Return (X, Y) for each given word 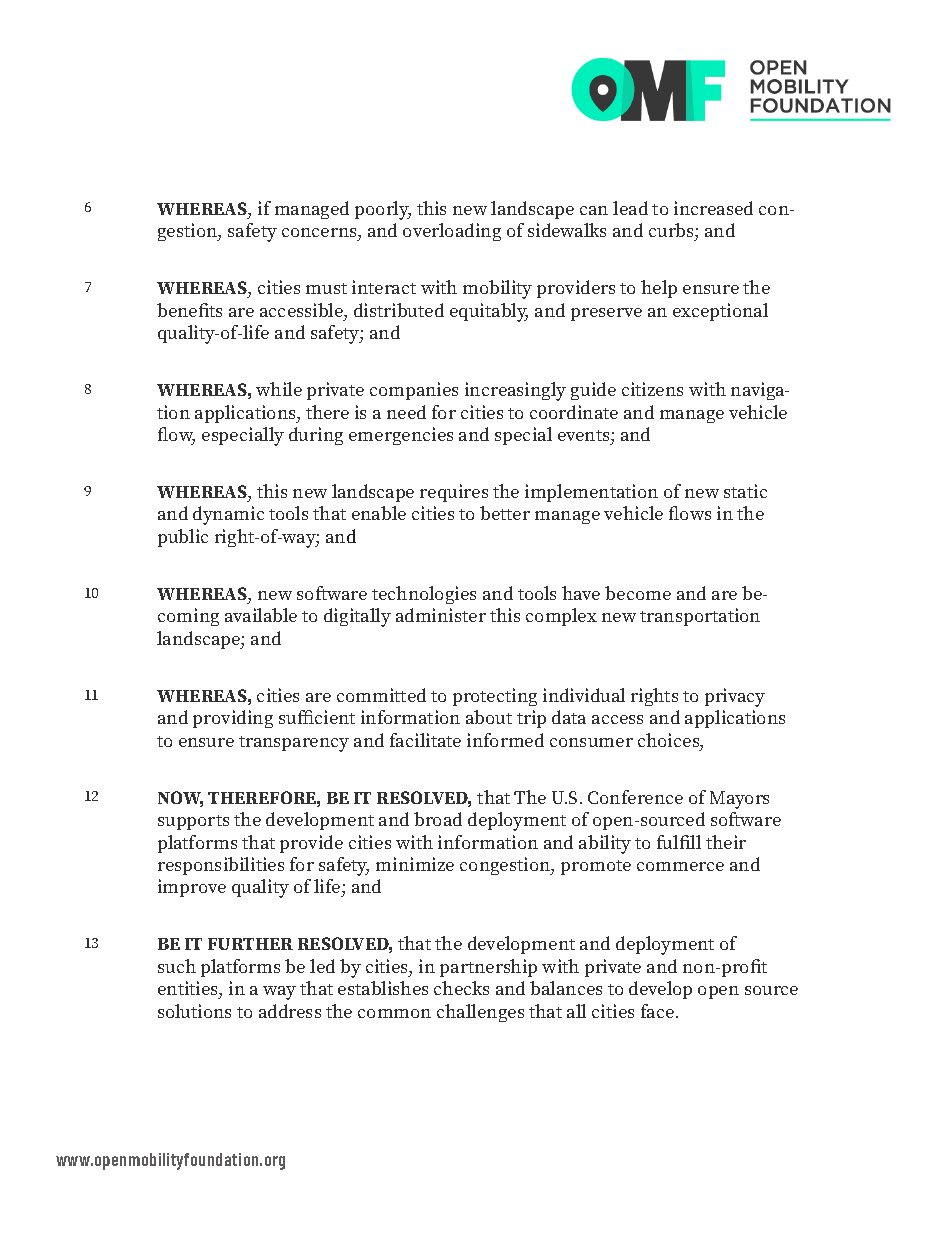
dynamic (228, 515)
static (745, 491)
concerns (320, 232)
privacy (735, 697)
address (290, 1011)
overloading (452, 232)
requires (454, 493)
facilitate (425, 740)
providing (233, 719)
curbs (672, 230)
